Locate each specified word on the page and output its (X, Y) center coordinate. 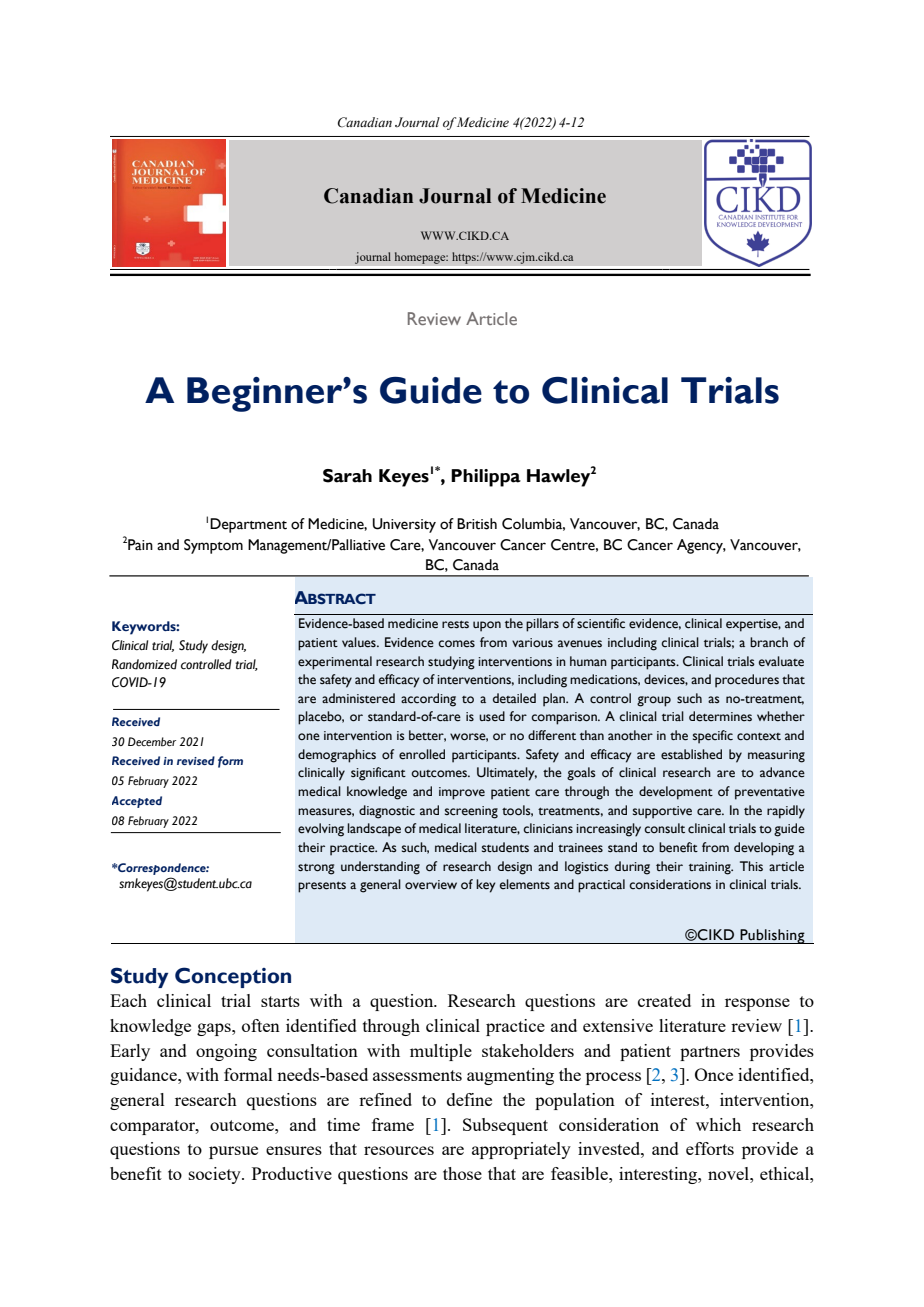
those (462, 1173)
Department (248, 525)
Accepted (137, 802)
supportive (662, 812)
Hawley (559, 478)
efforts (710, 1148)
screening (471, 812)
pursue (233, 1152)
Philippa (486, 478)
